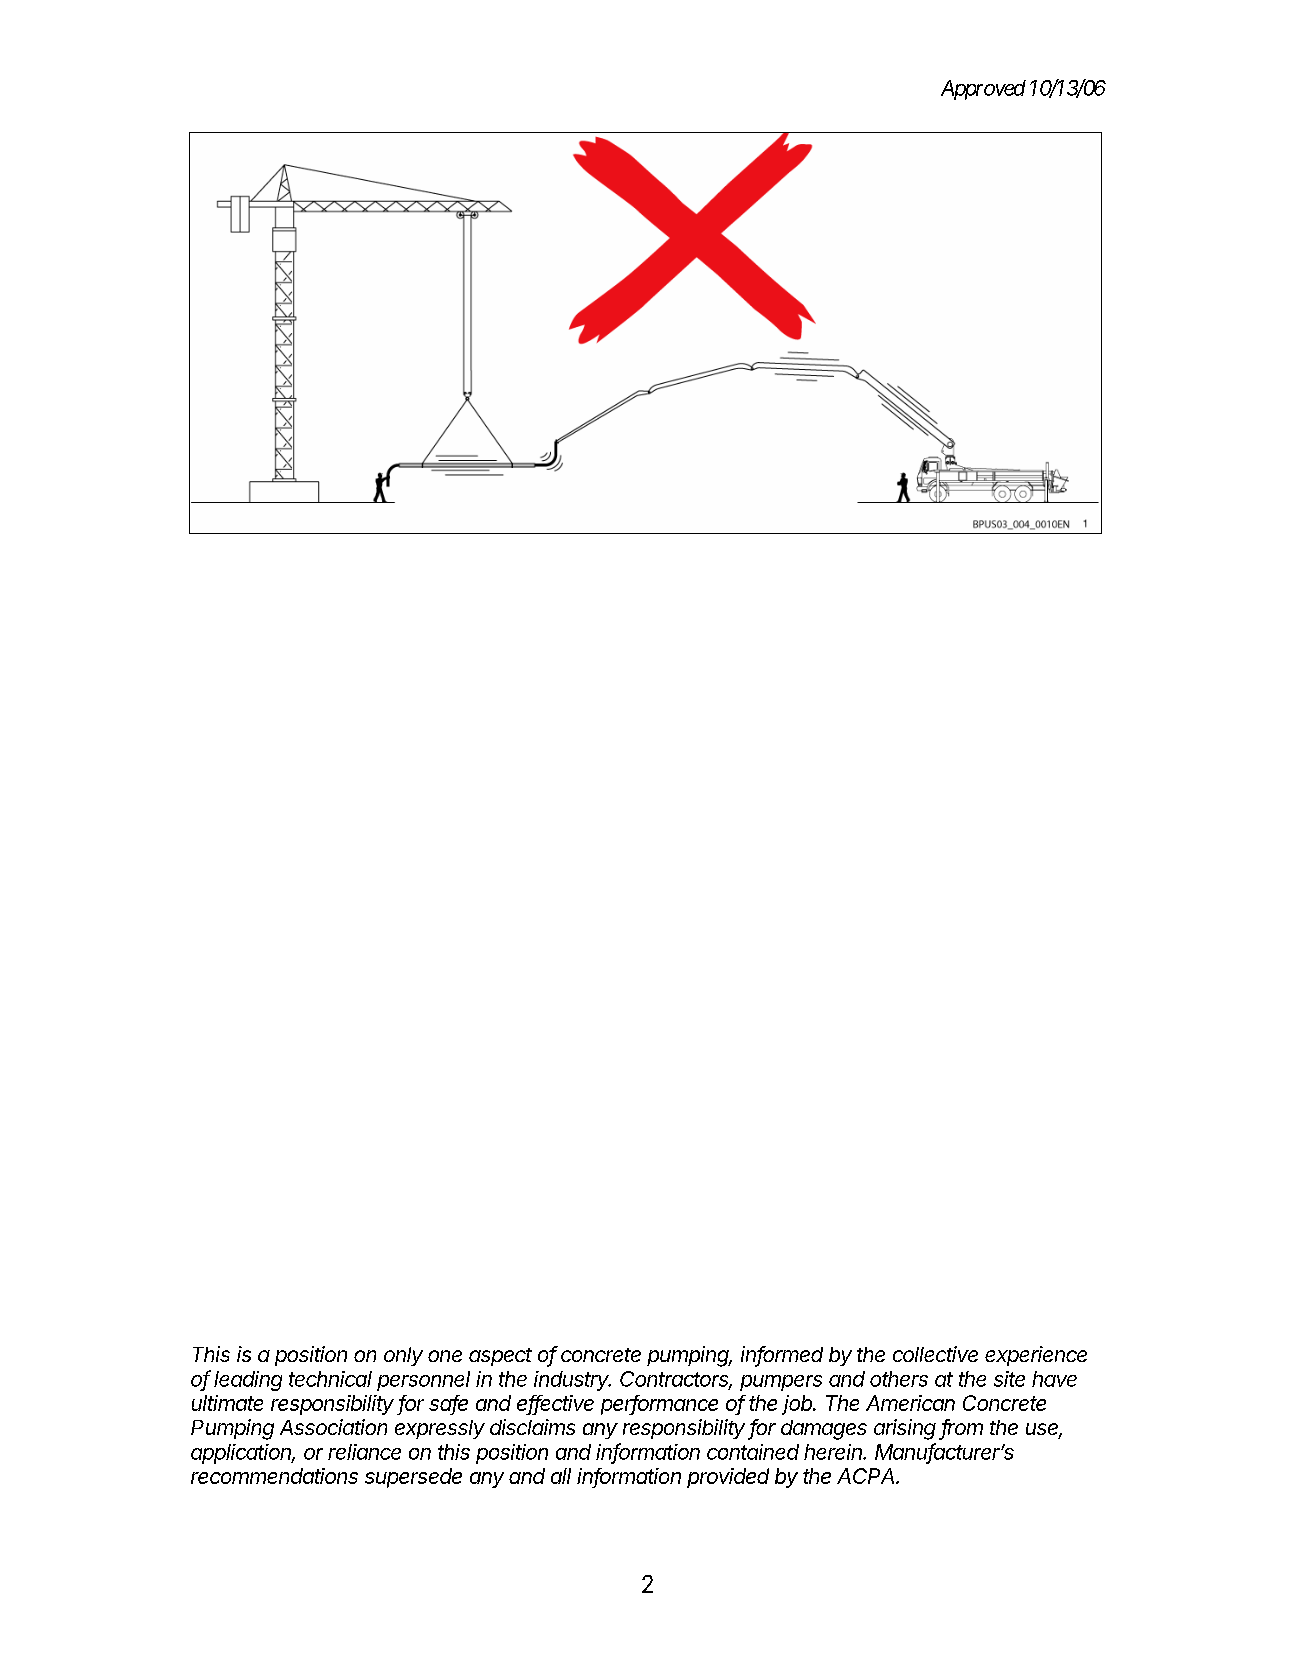 The image size is (1294, 1675). Describe the element at coordinates (333, 1427) in the screenshot. I see `Association` at that location.
